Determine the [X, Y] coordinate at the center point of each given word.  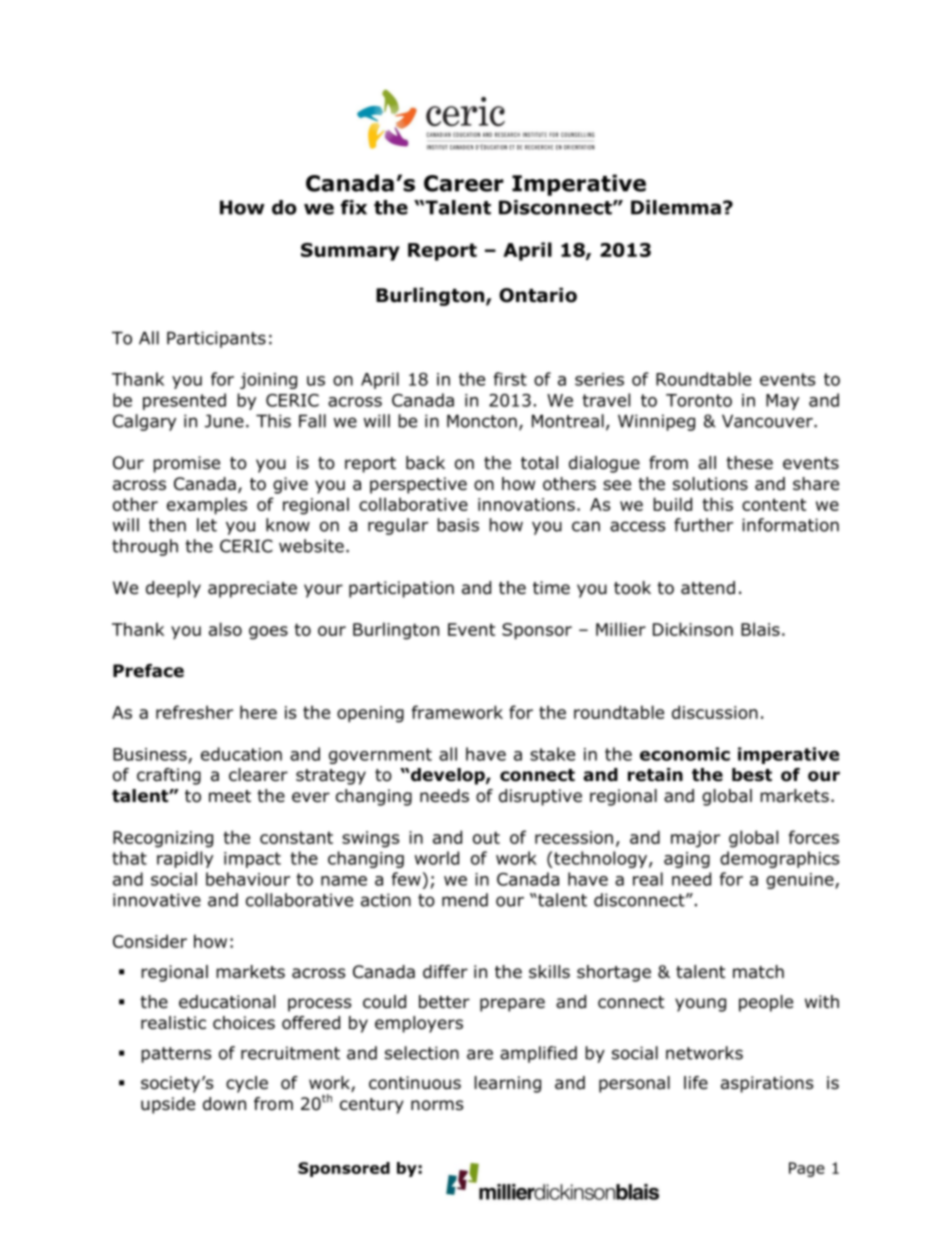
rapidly [185, 859]
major [695, 839]
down [224, 1104]
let [207, 525]
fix [354, 207]
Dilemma [676, 207]
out [486, 837]
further [703, 525]
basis [458, 525]
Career [464, 183]
